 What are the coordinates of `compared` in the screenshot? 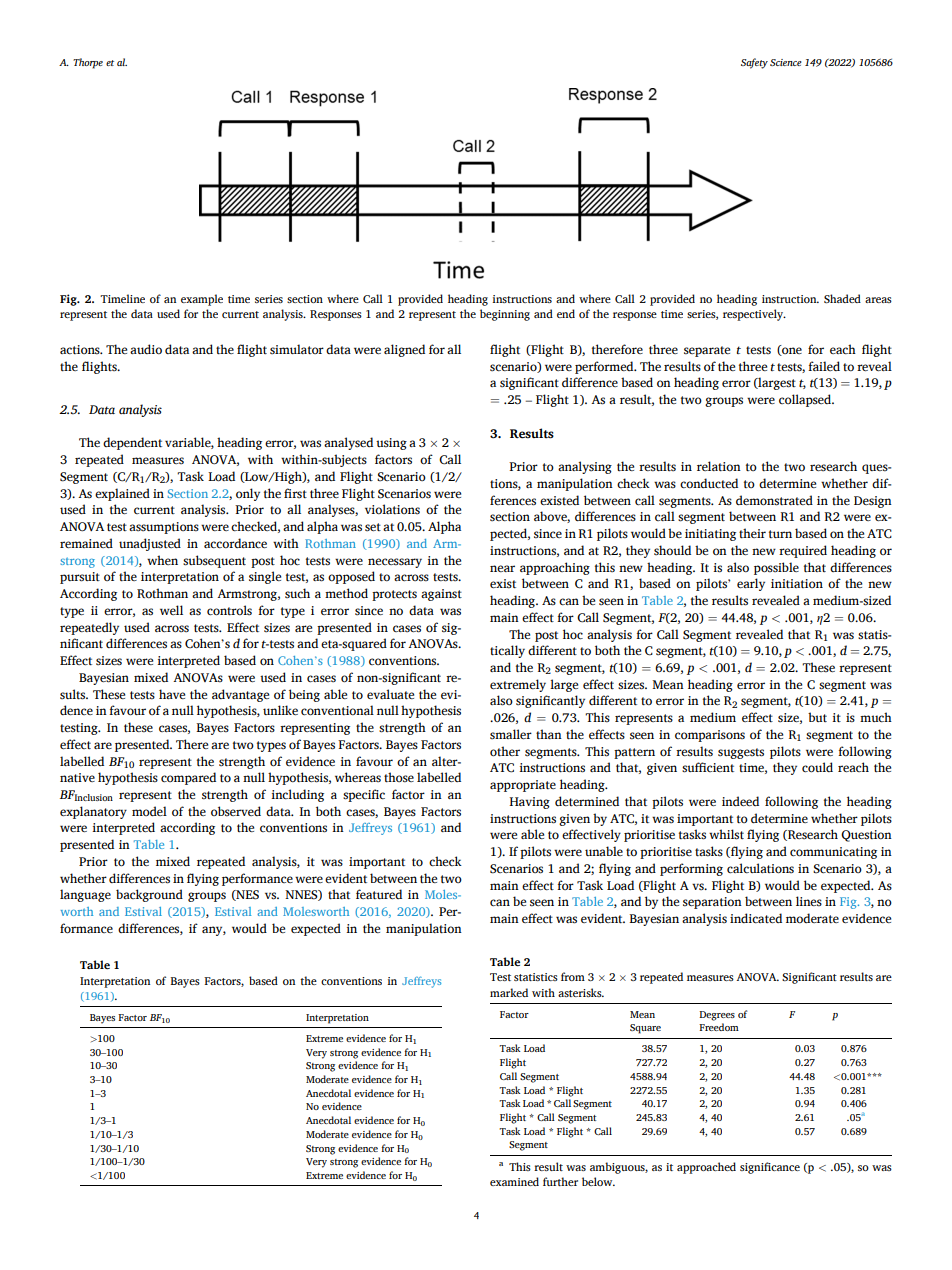 It's located at (188, 778).
